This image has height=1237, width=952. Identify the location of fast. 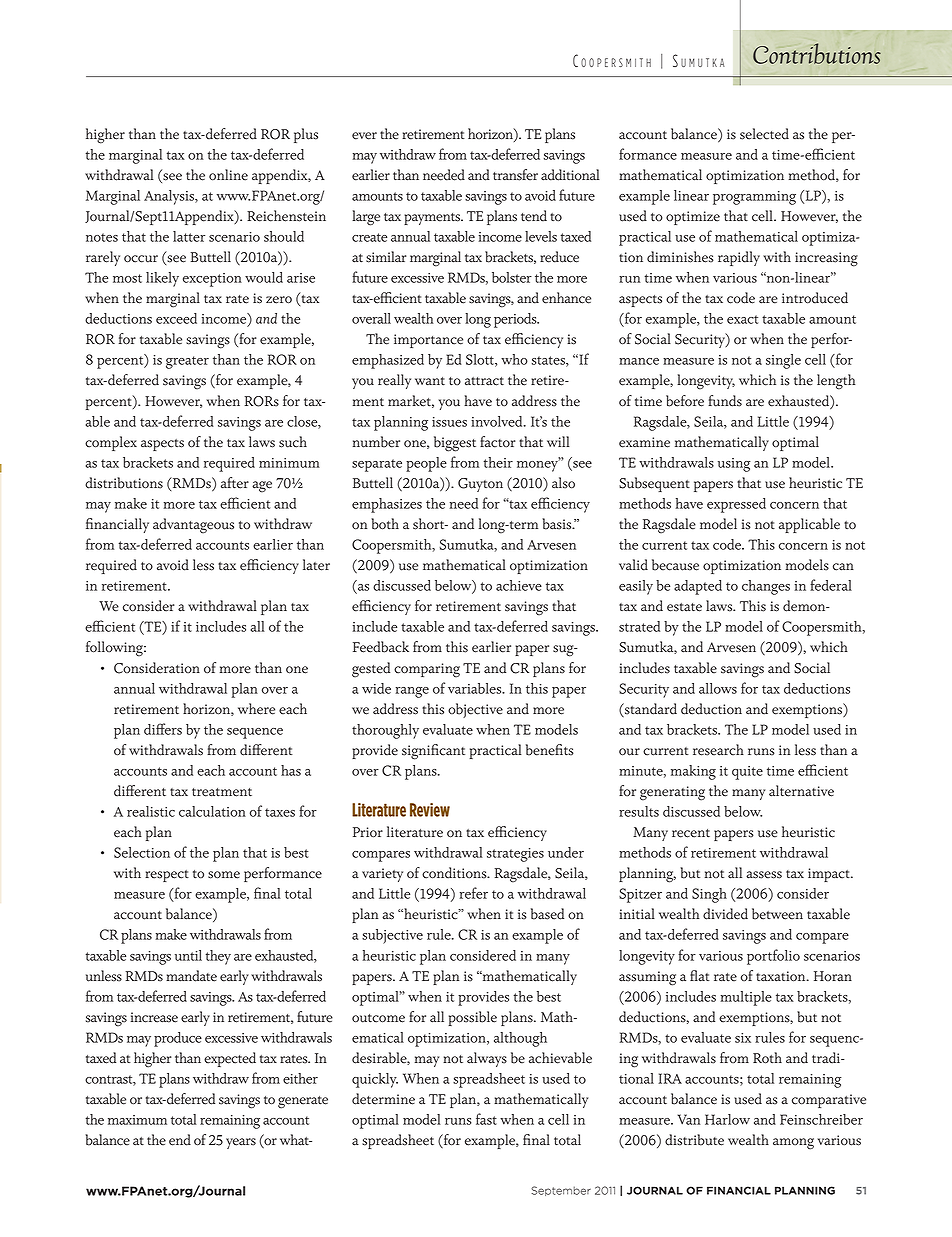
(486, 1119).
